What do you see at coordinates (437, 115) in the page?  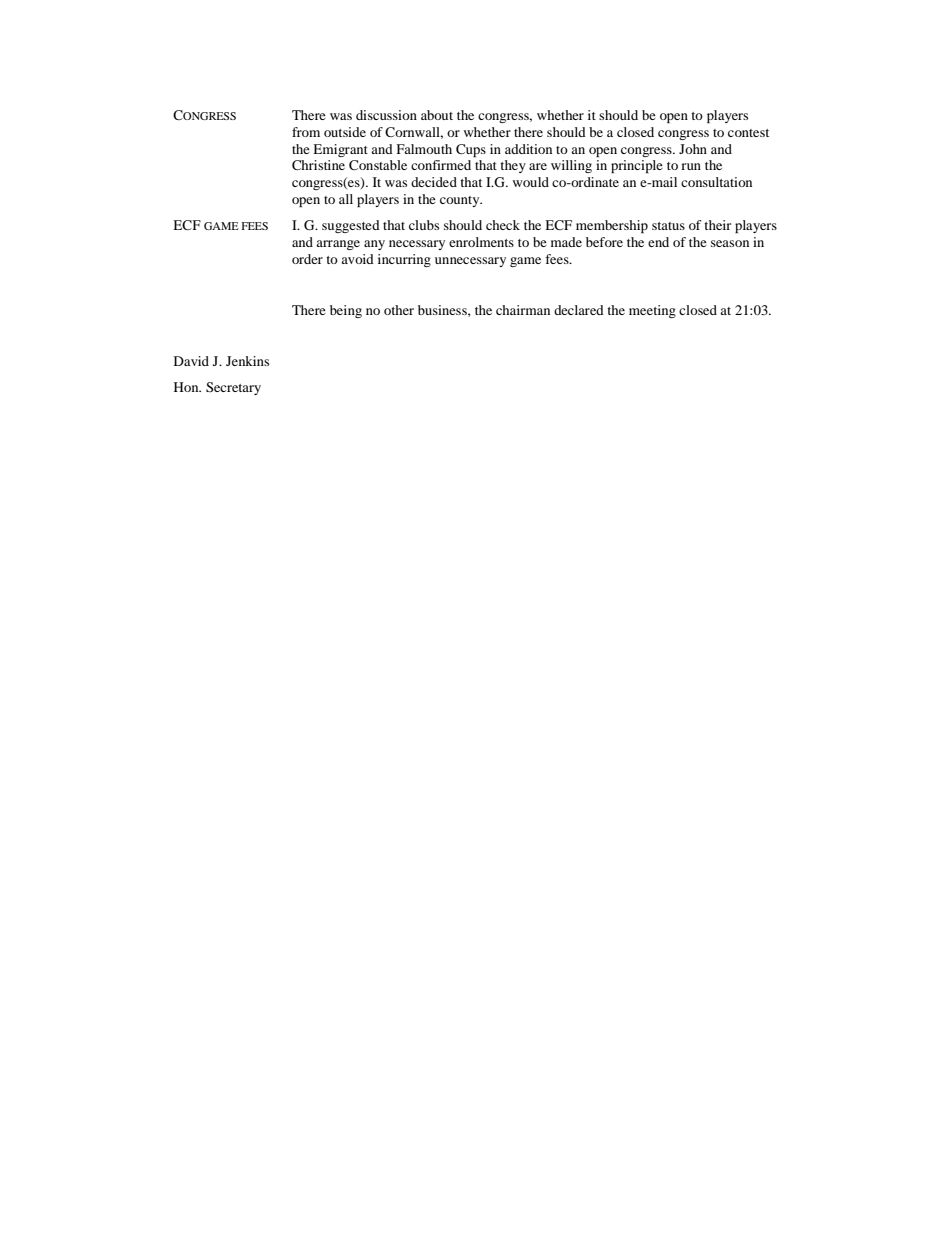 I see `about` at bounding box center [437, 115].
